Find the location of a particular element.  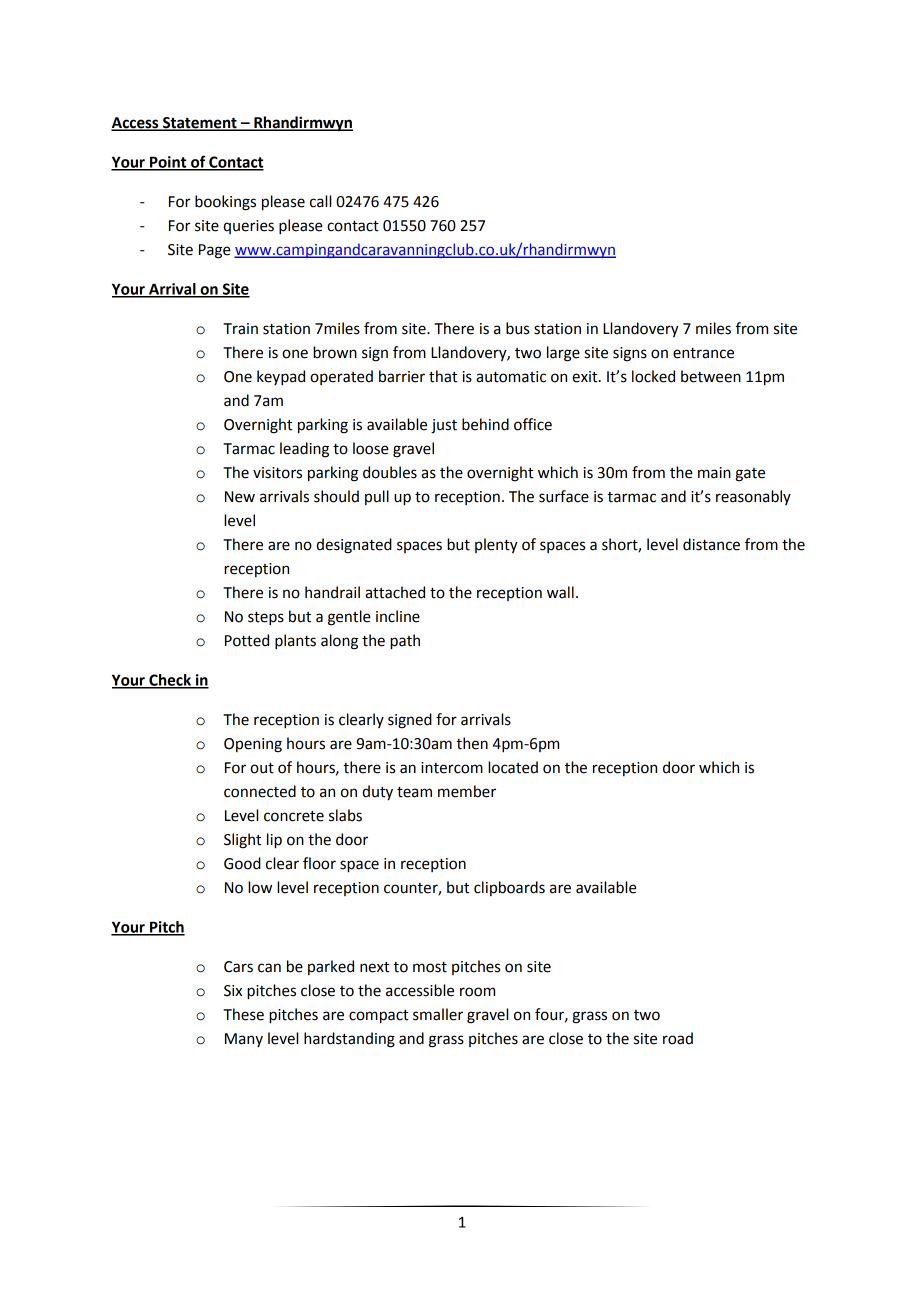

main is located at coordinates (714, 473).
